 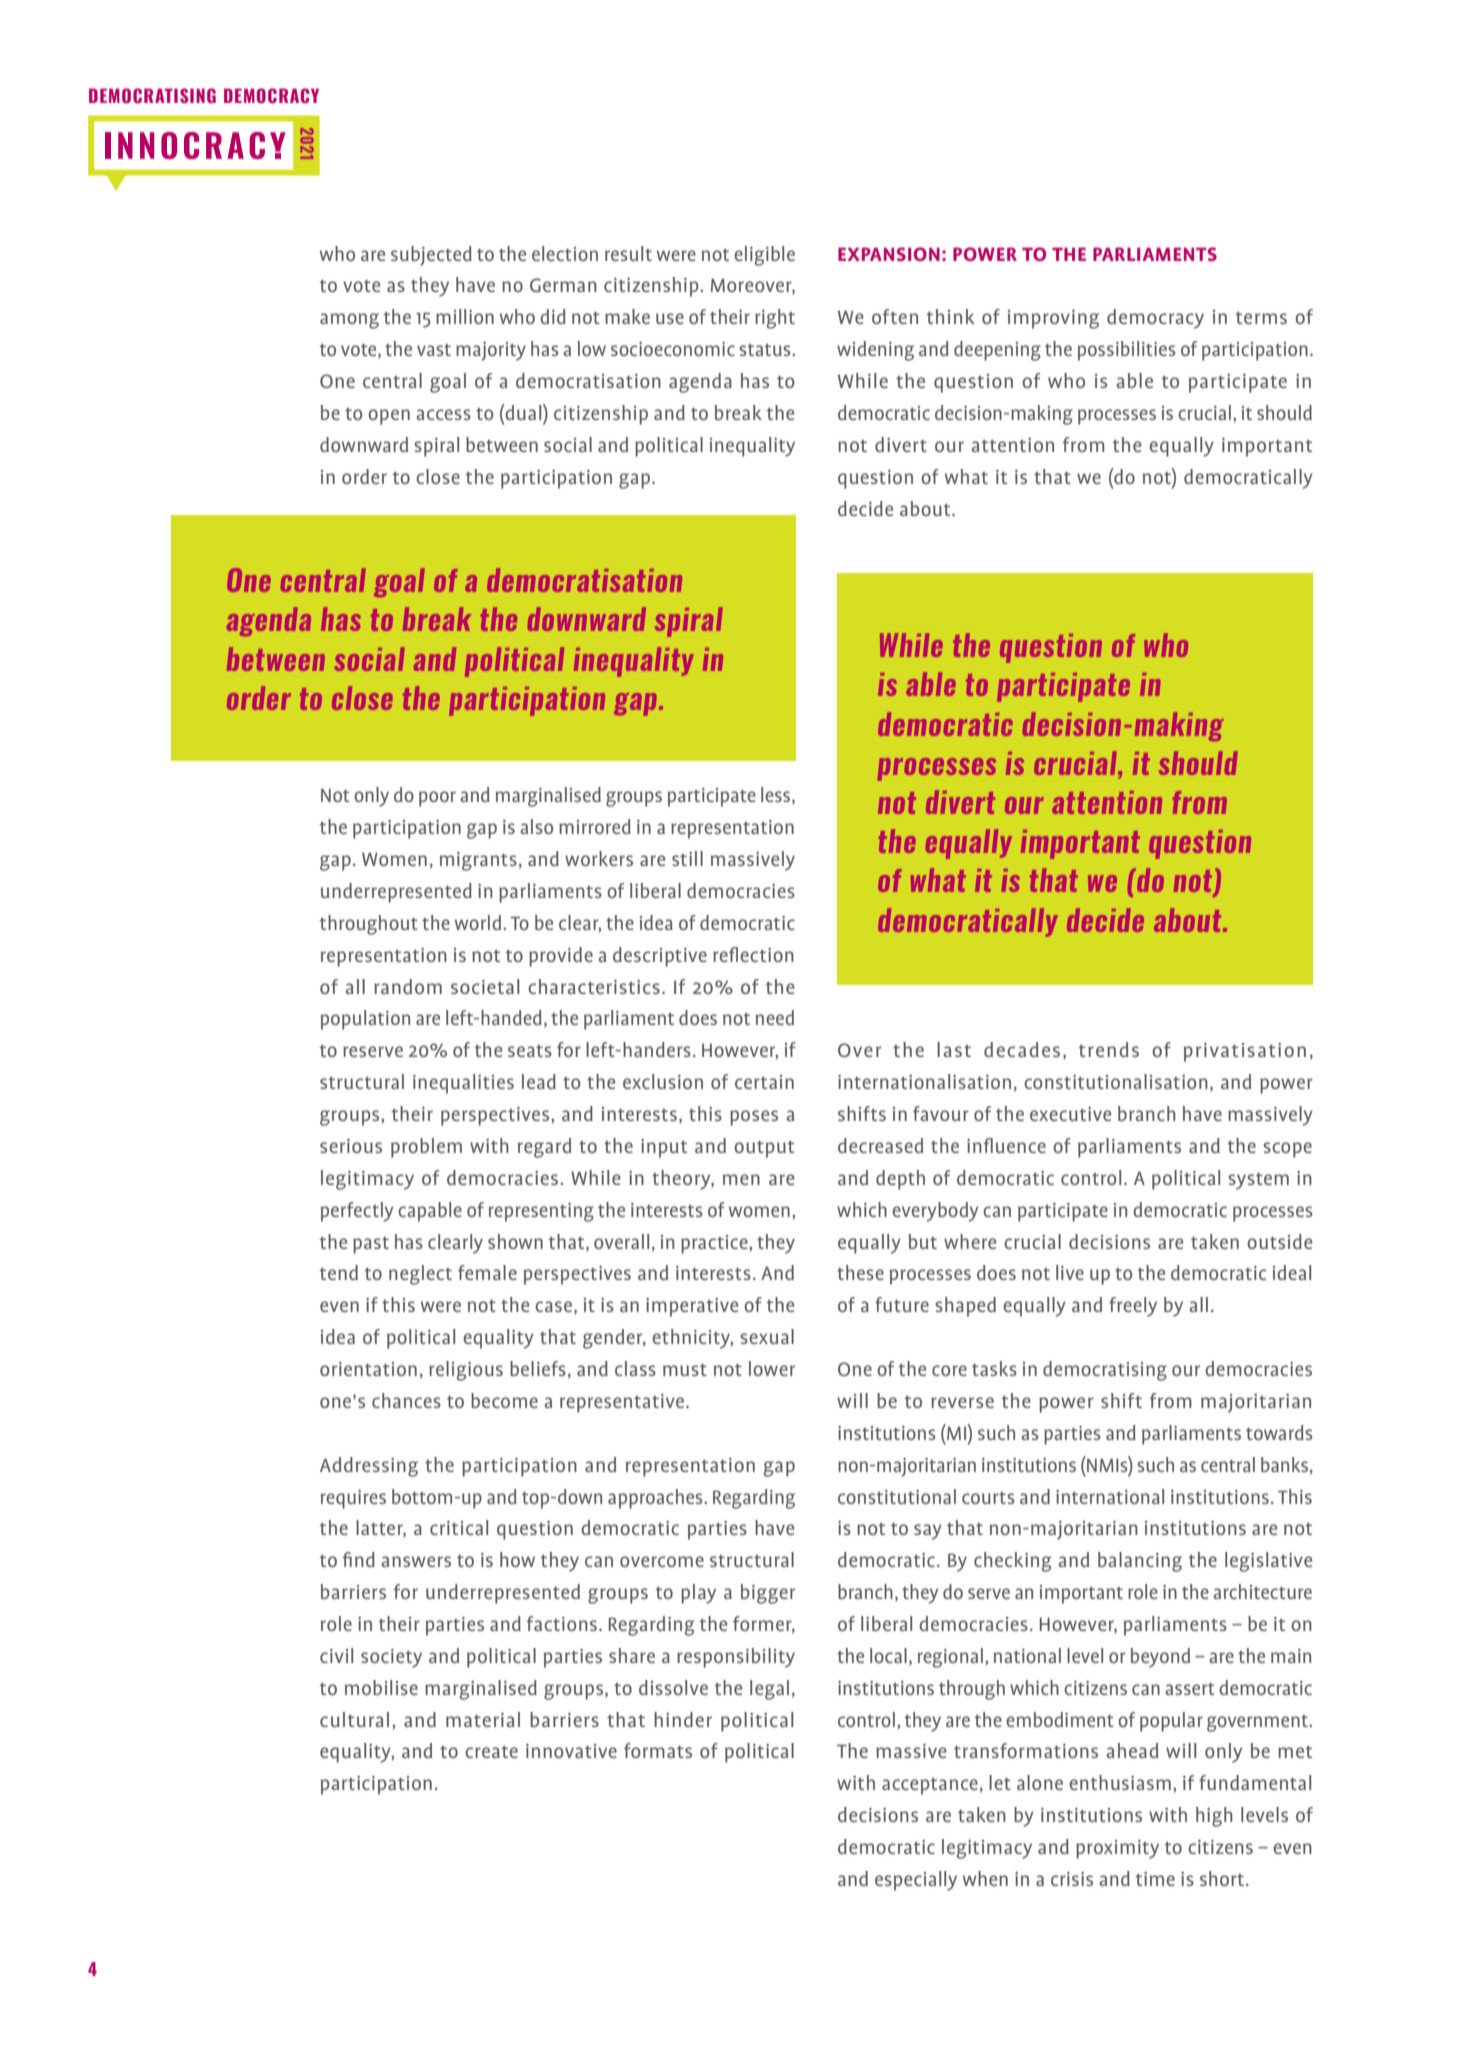 I want to click on possibilities, so click(x=1127, y=351).
